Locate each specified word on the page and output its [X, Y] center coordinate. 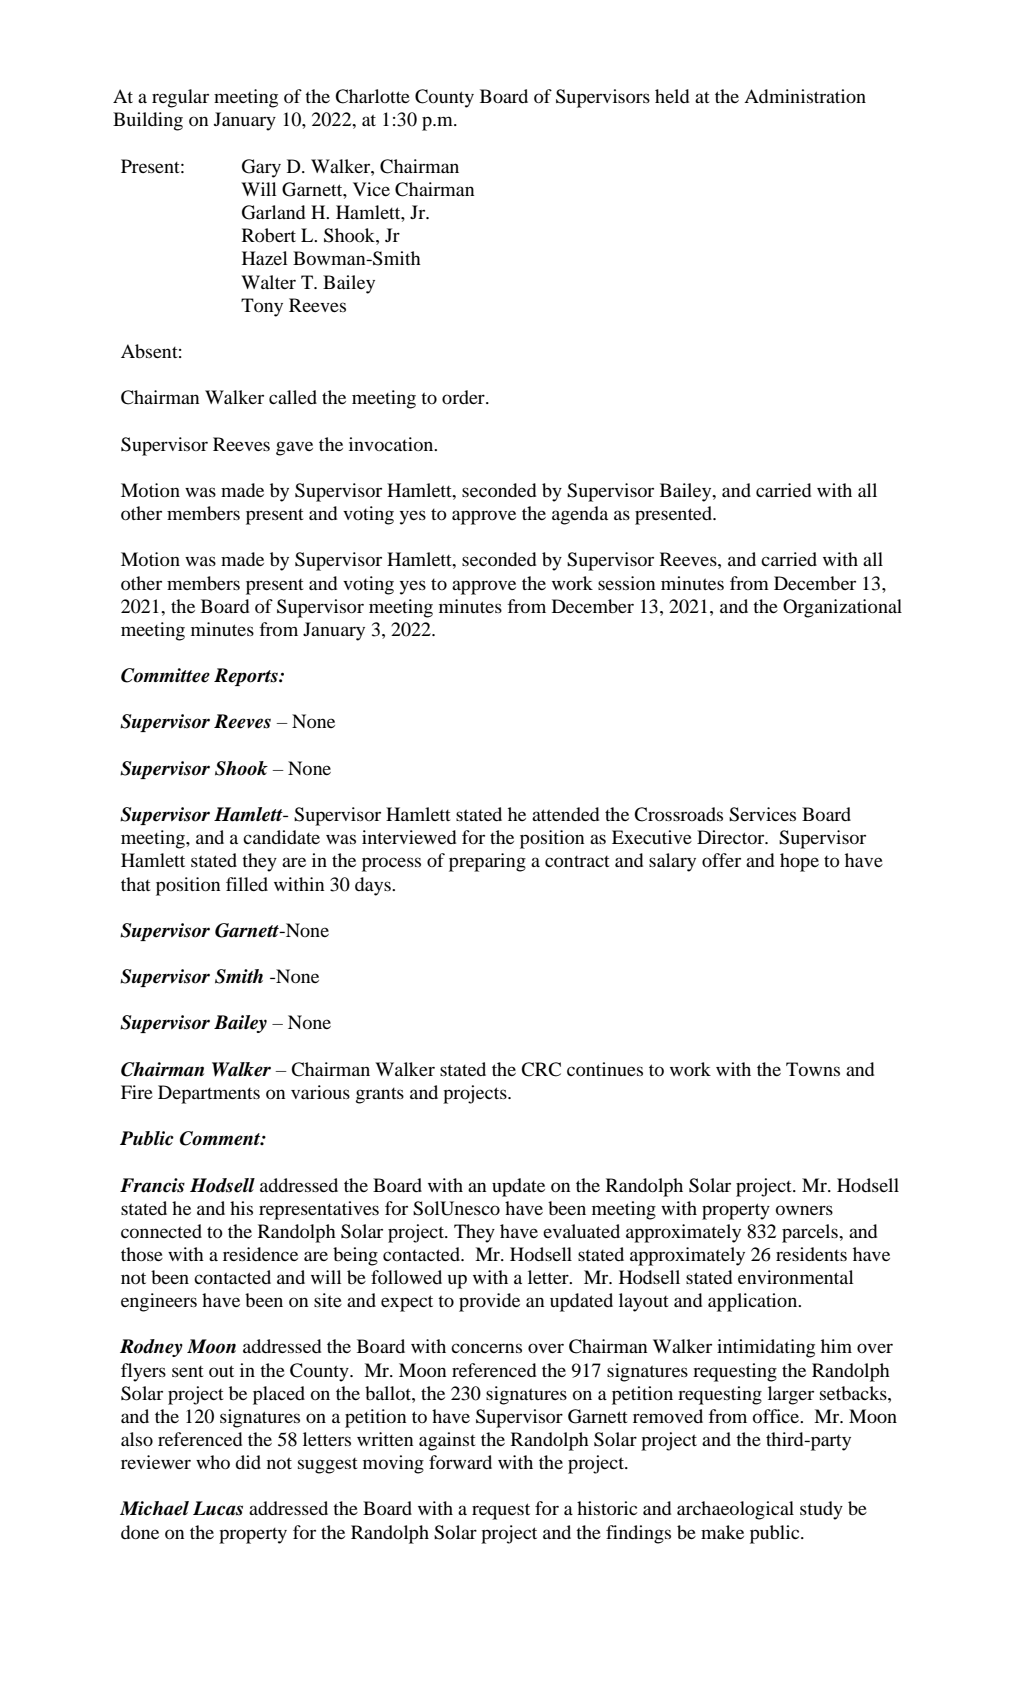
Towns [813, 1069]
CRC [541, 1069]
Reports [247, 677]
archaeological [735, 1510]
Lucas [218, 1508]
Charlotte [372, 96]
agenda [580, 515]
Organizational [842, 608]
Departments [209, 1094]
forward [460, 1462]
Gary [261, 168]
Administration [805, 96]
